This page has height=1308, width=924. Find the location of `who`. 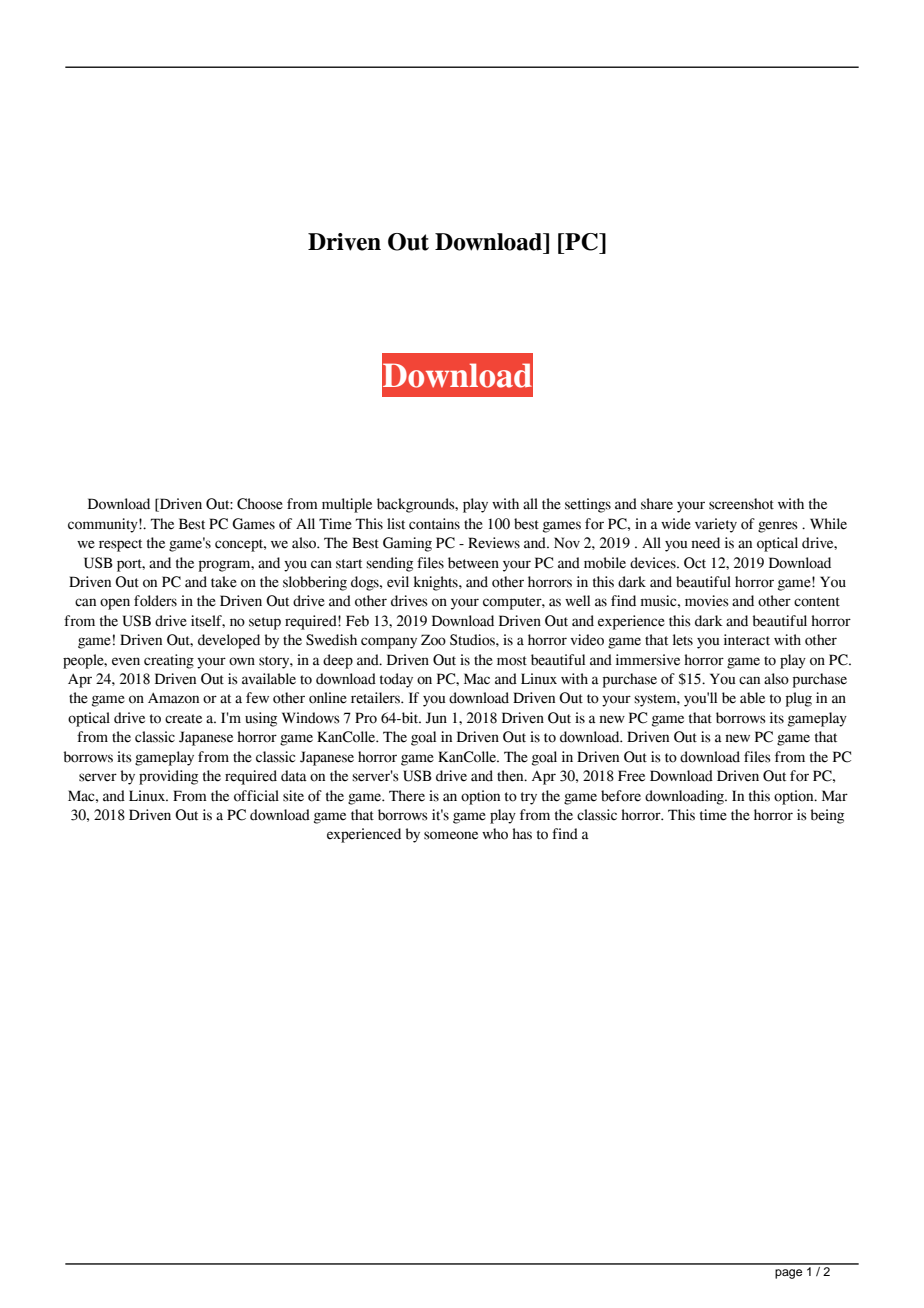

who is located at coordinates (495, 834).
